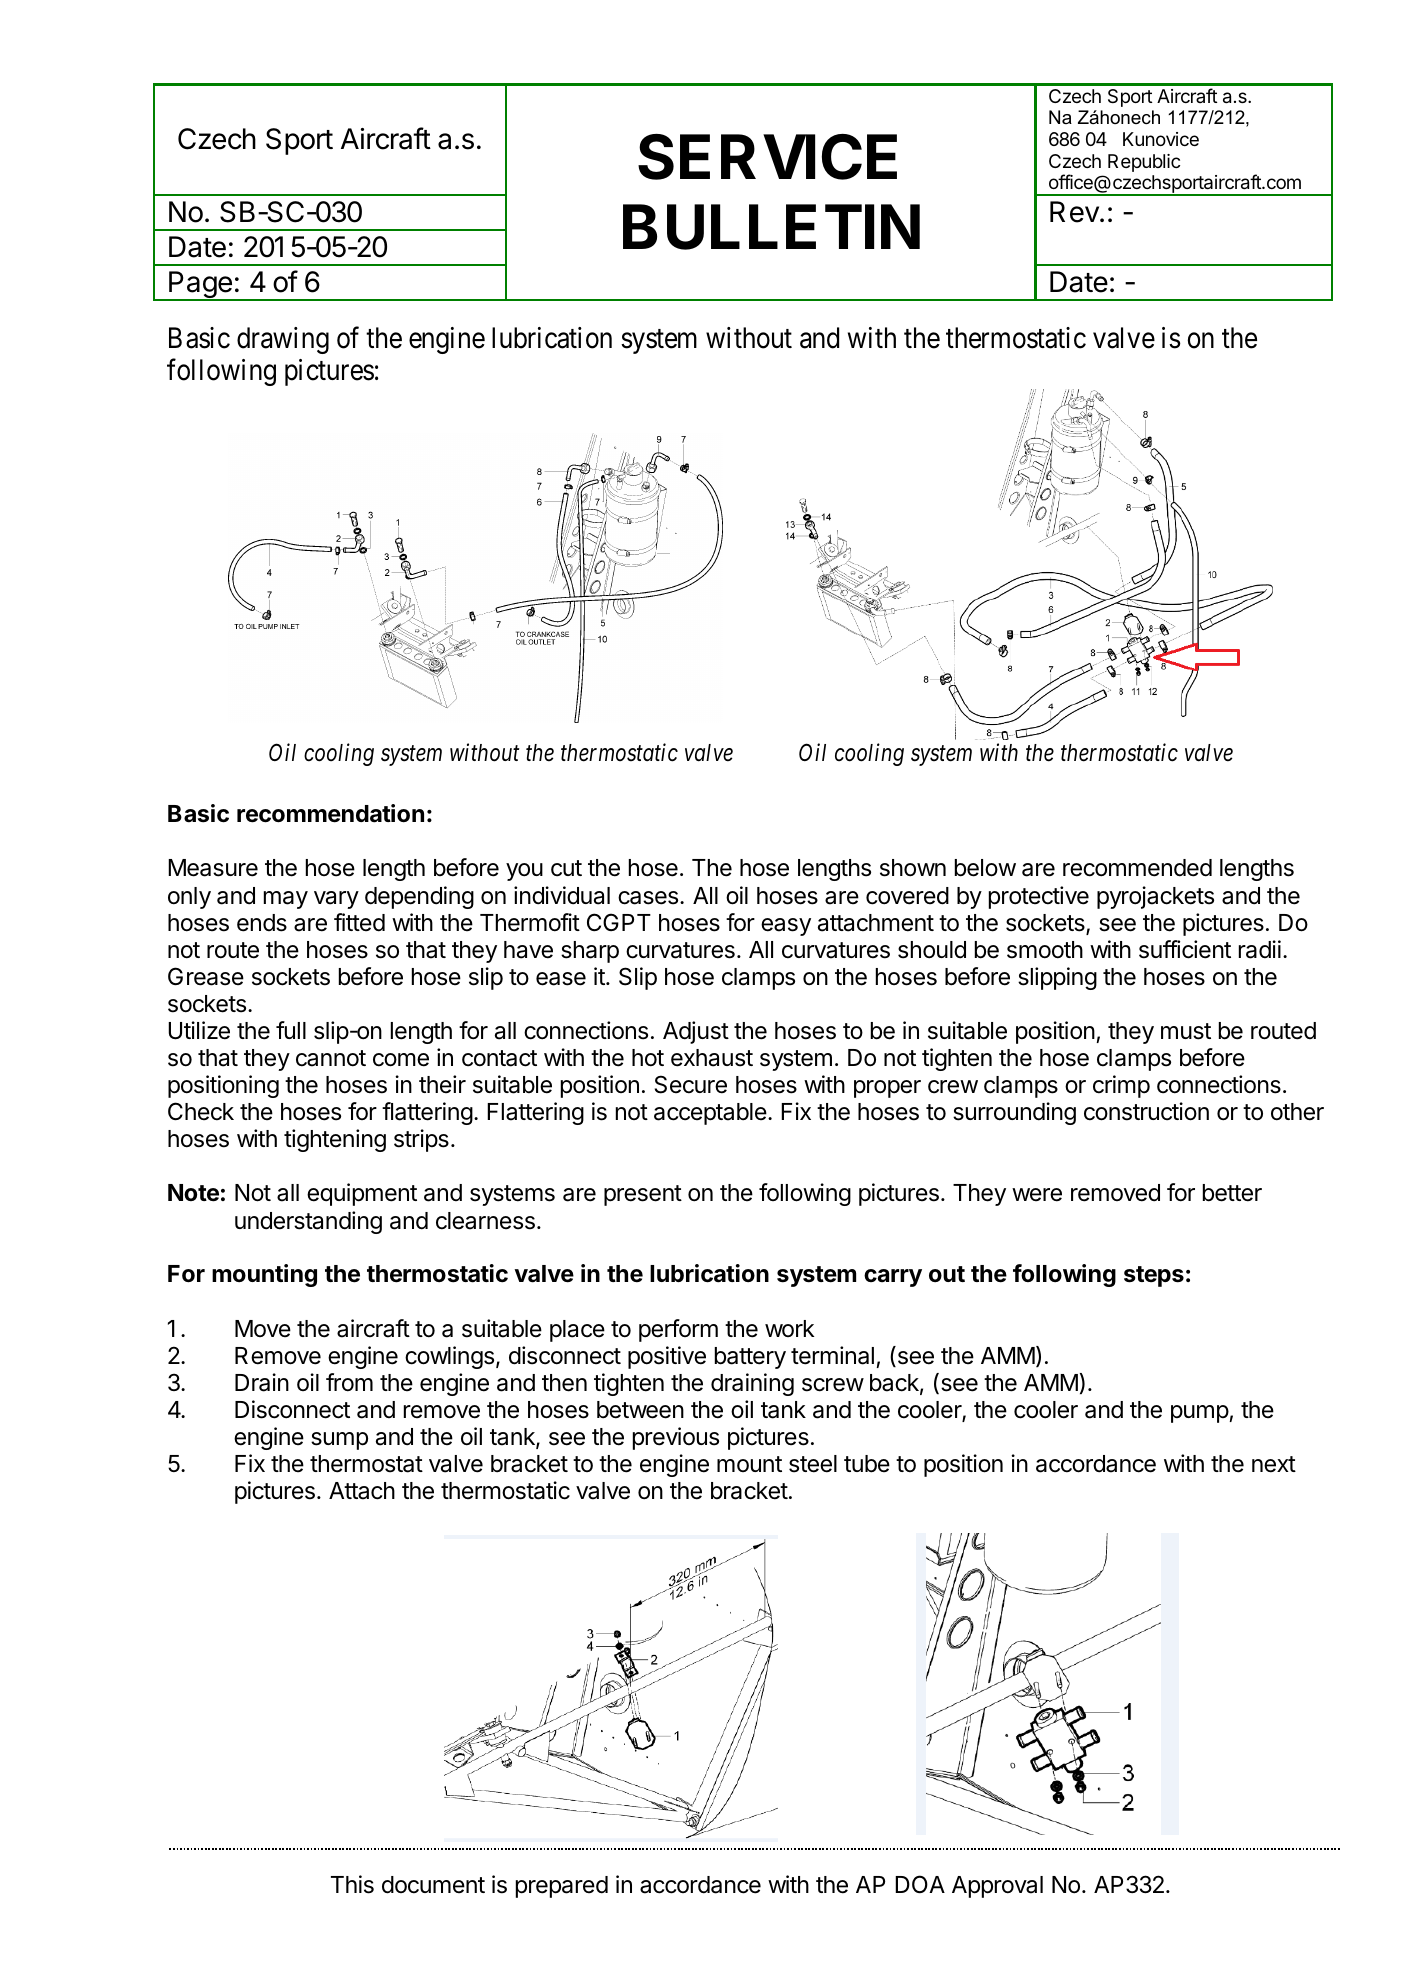 The height and width of the page is (1982, 1401). I want to click on Approval, so click(997, 1887).
